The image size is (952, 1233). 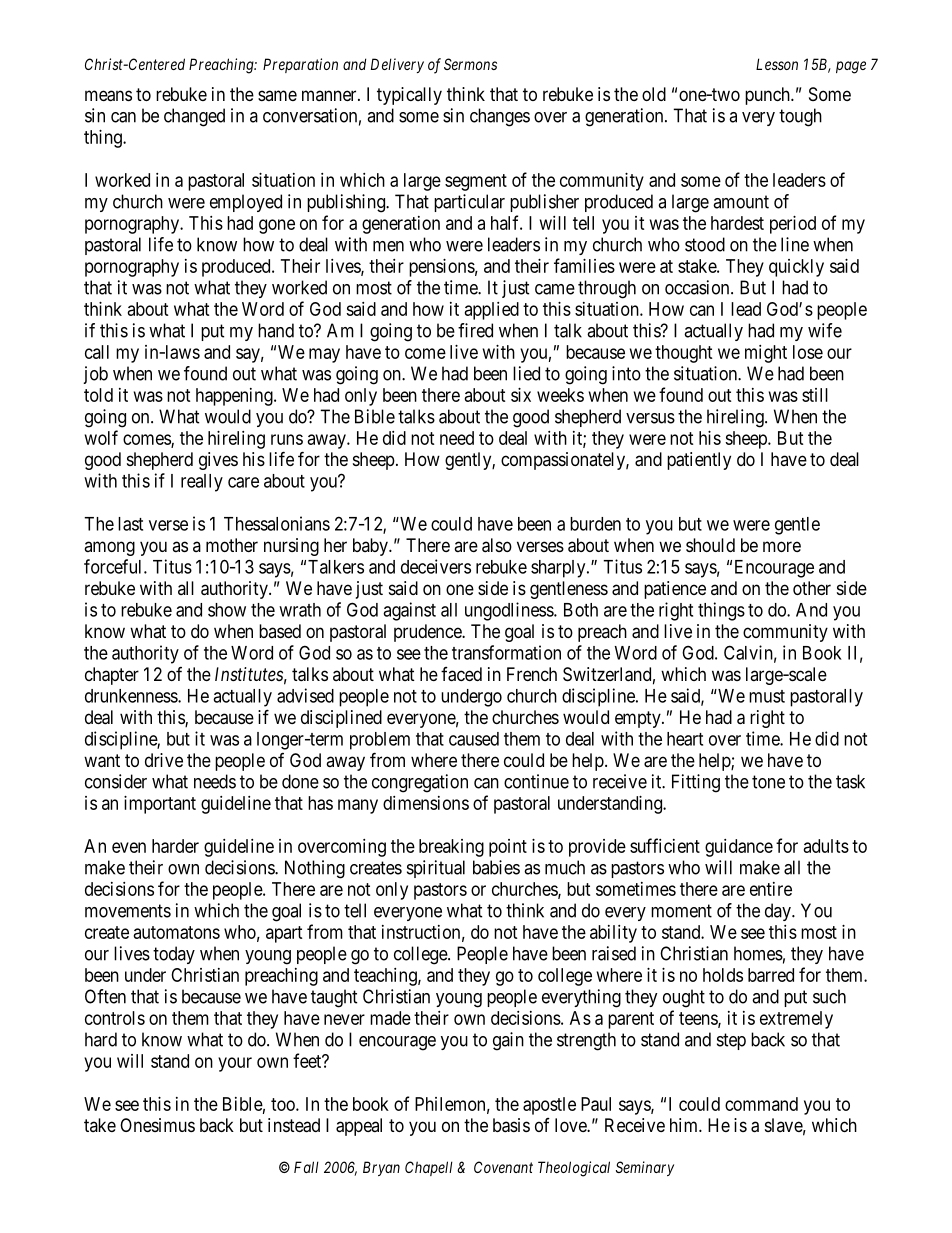 What do you see at coordinates (428, 633) in the screenshot?
I see `prudence` at bounding box center [428, 633].
